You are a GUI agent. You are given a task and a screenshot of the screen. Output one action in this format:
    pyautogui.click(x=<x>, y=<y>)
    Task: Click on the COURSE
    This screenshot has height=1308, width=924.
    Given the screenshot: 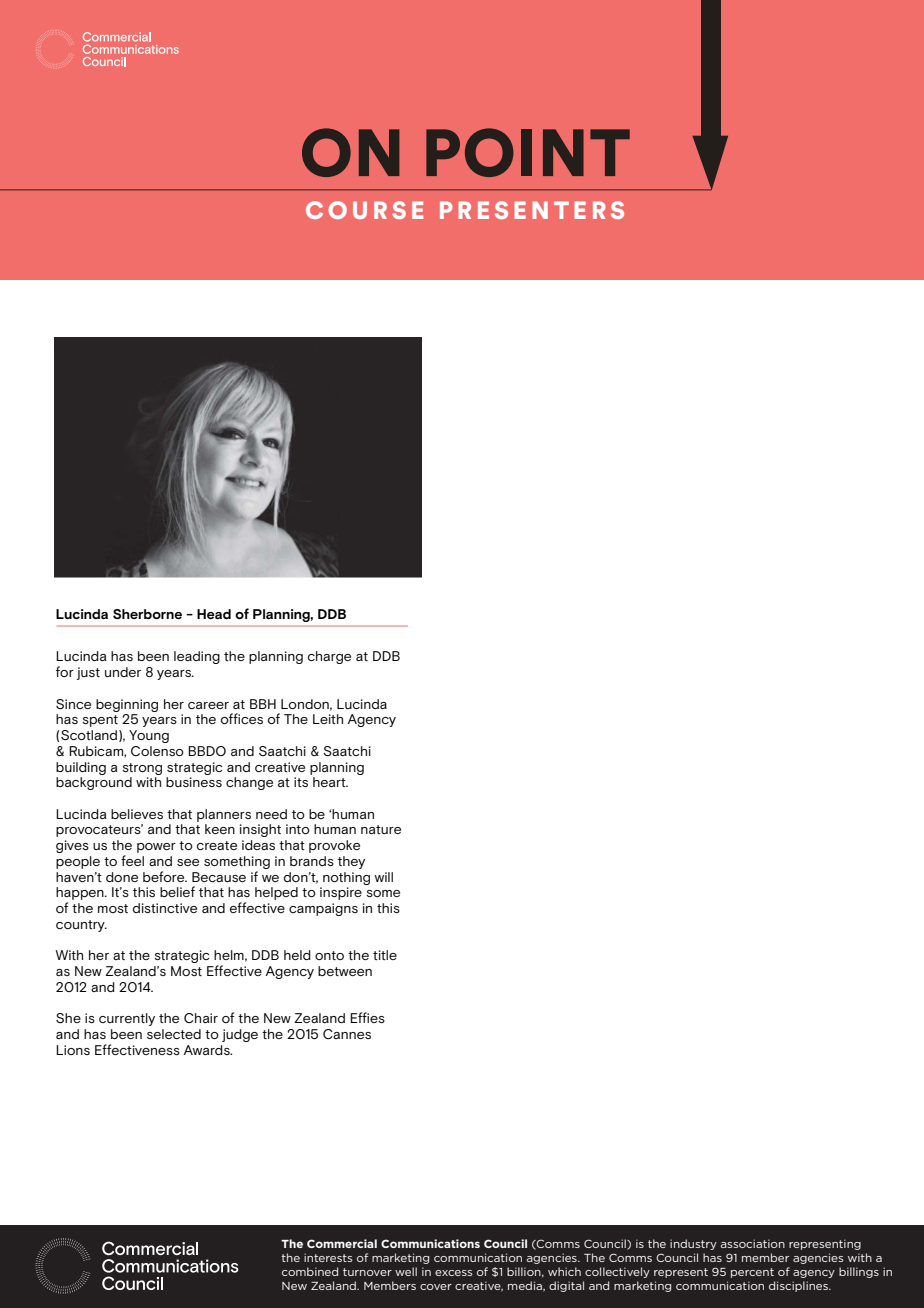 What is the action you would take?
    pyautogui.click(x=364, y=210)
